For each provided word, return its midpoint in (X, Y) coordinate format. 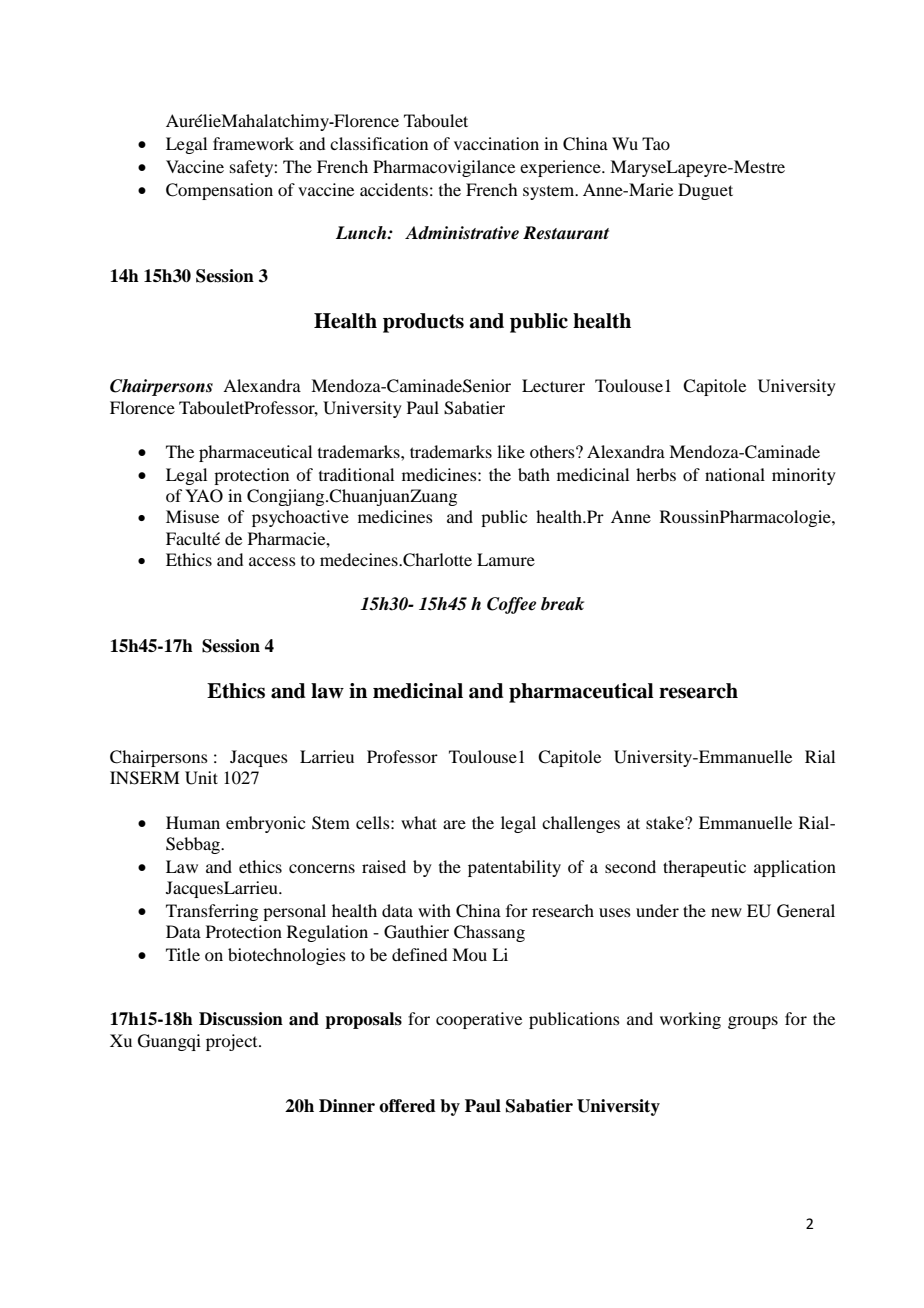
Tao (656, 143)
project (233, 1042)
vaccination (496, 143)
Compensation (219, 191)
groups (753, 1022)
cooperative (479, 1020)
